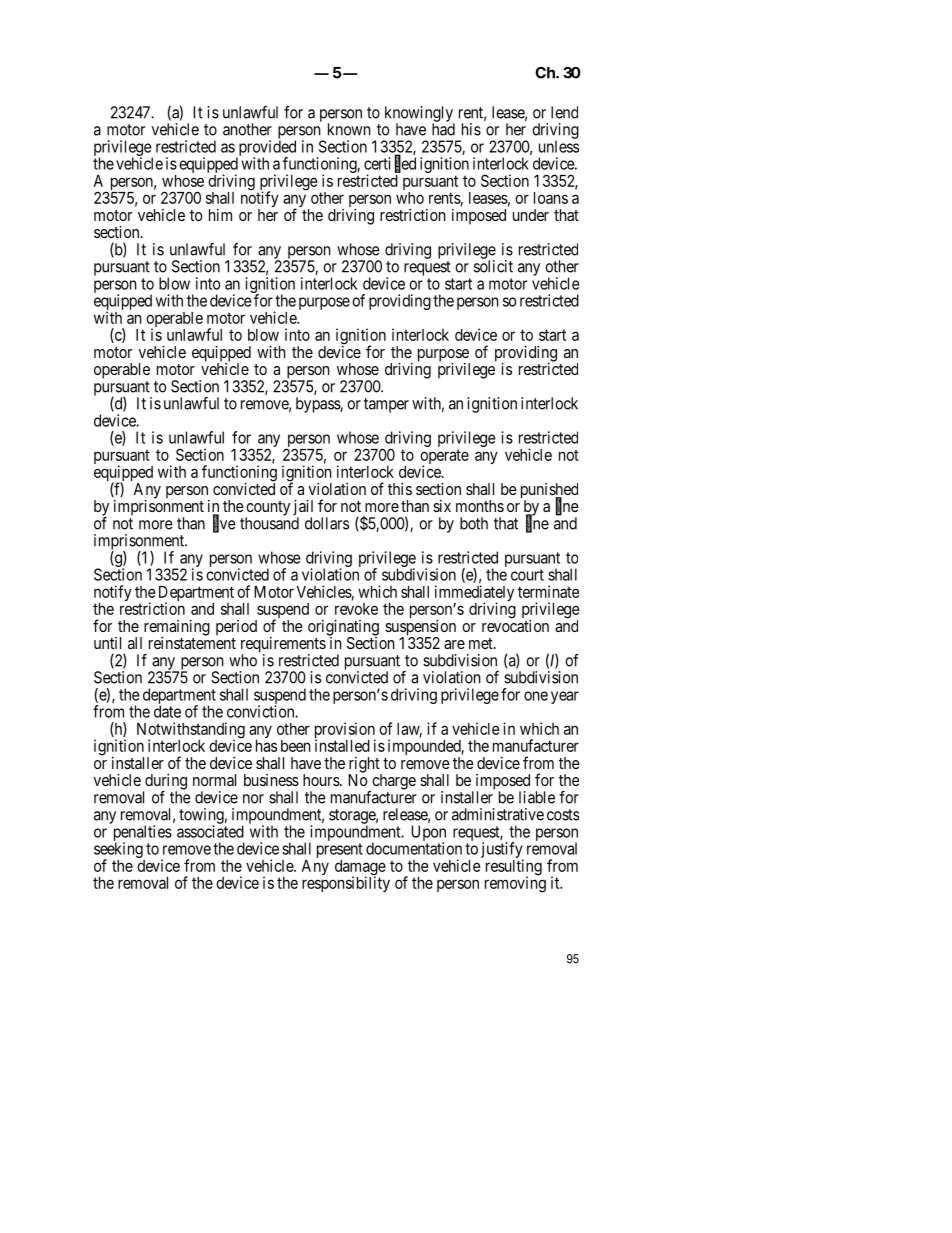 Image resolution: width=952 pixels, height=1233 pixels. I want to click on revocation, so click(515, 625).
